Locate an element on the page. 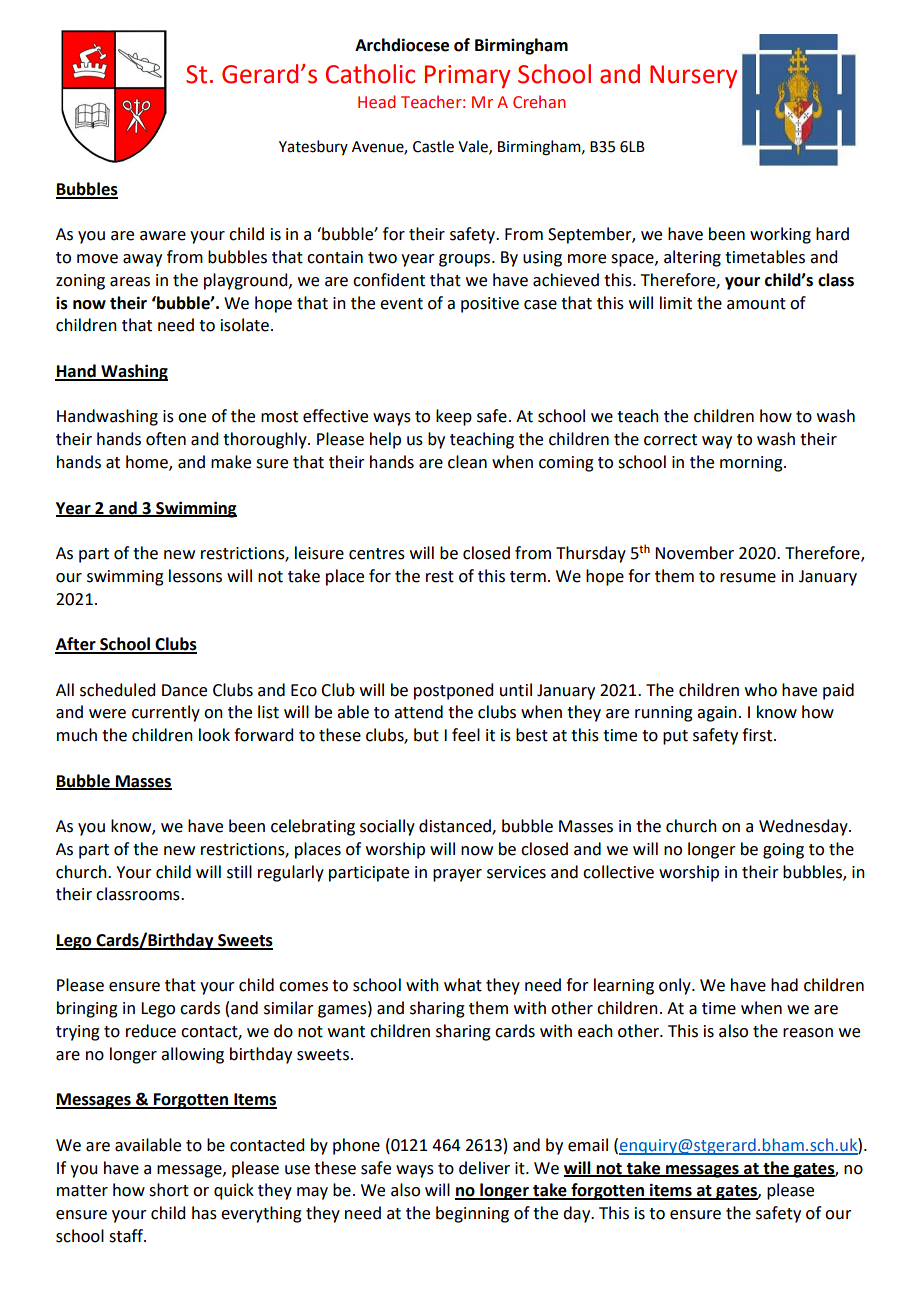 The height and width of the image is (1308, 924). morning is located at coordinates (752, 464).
